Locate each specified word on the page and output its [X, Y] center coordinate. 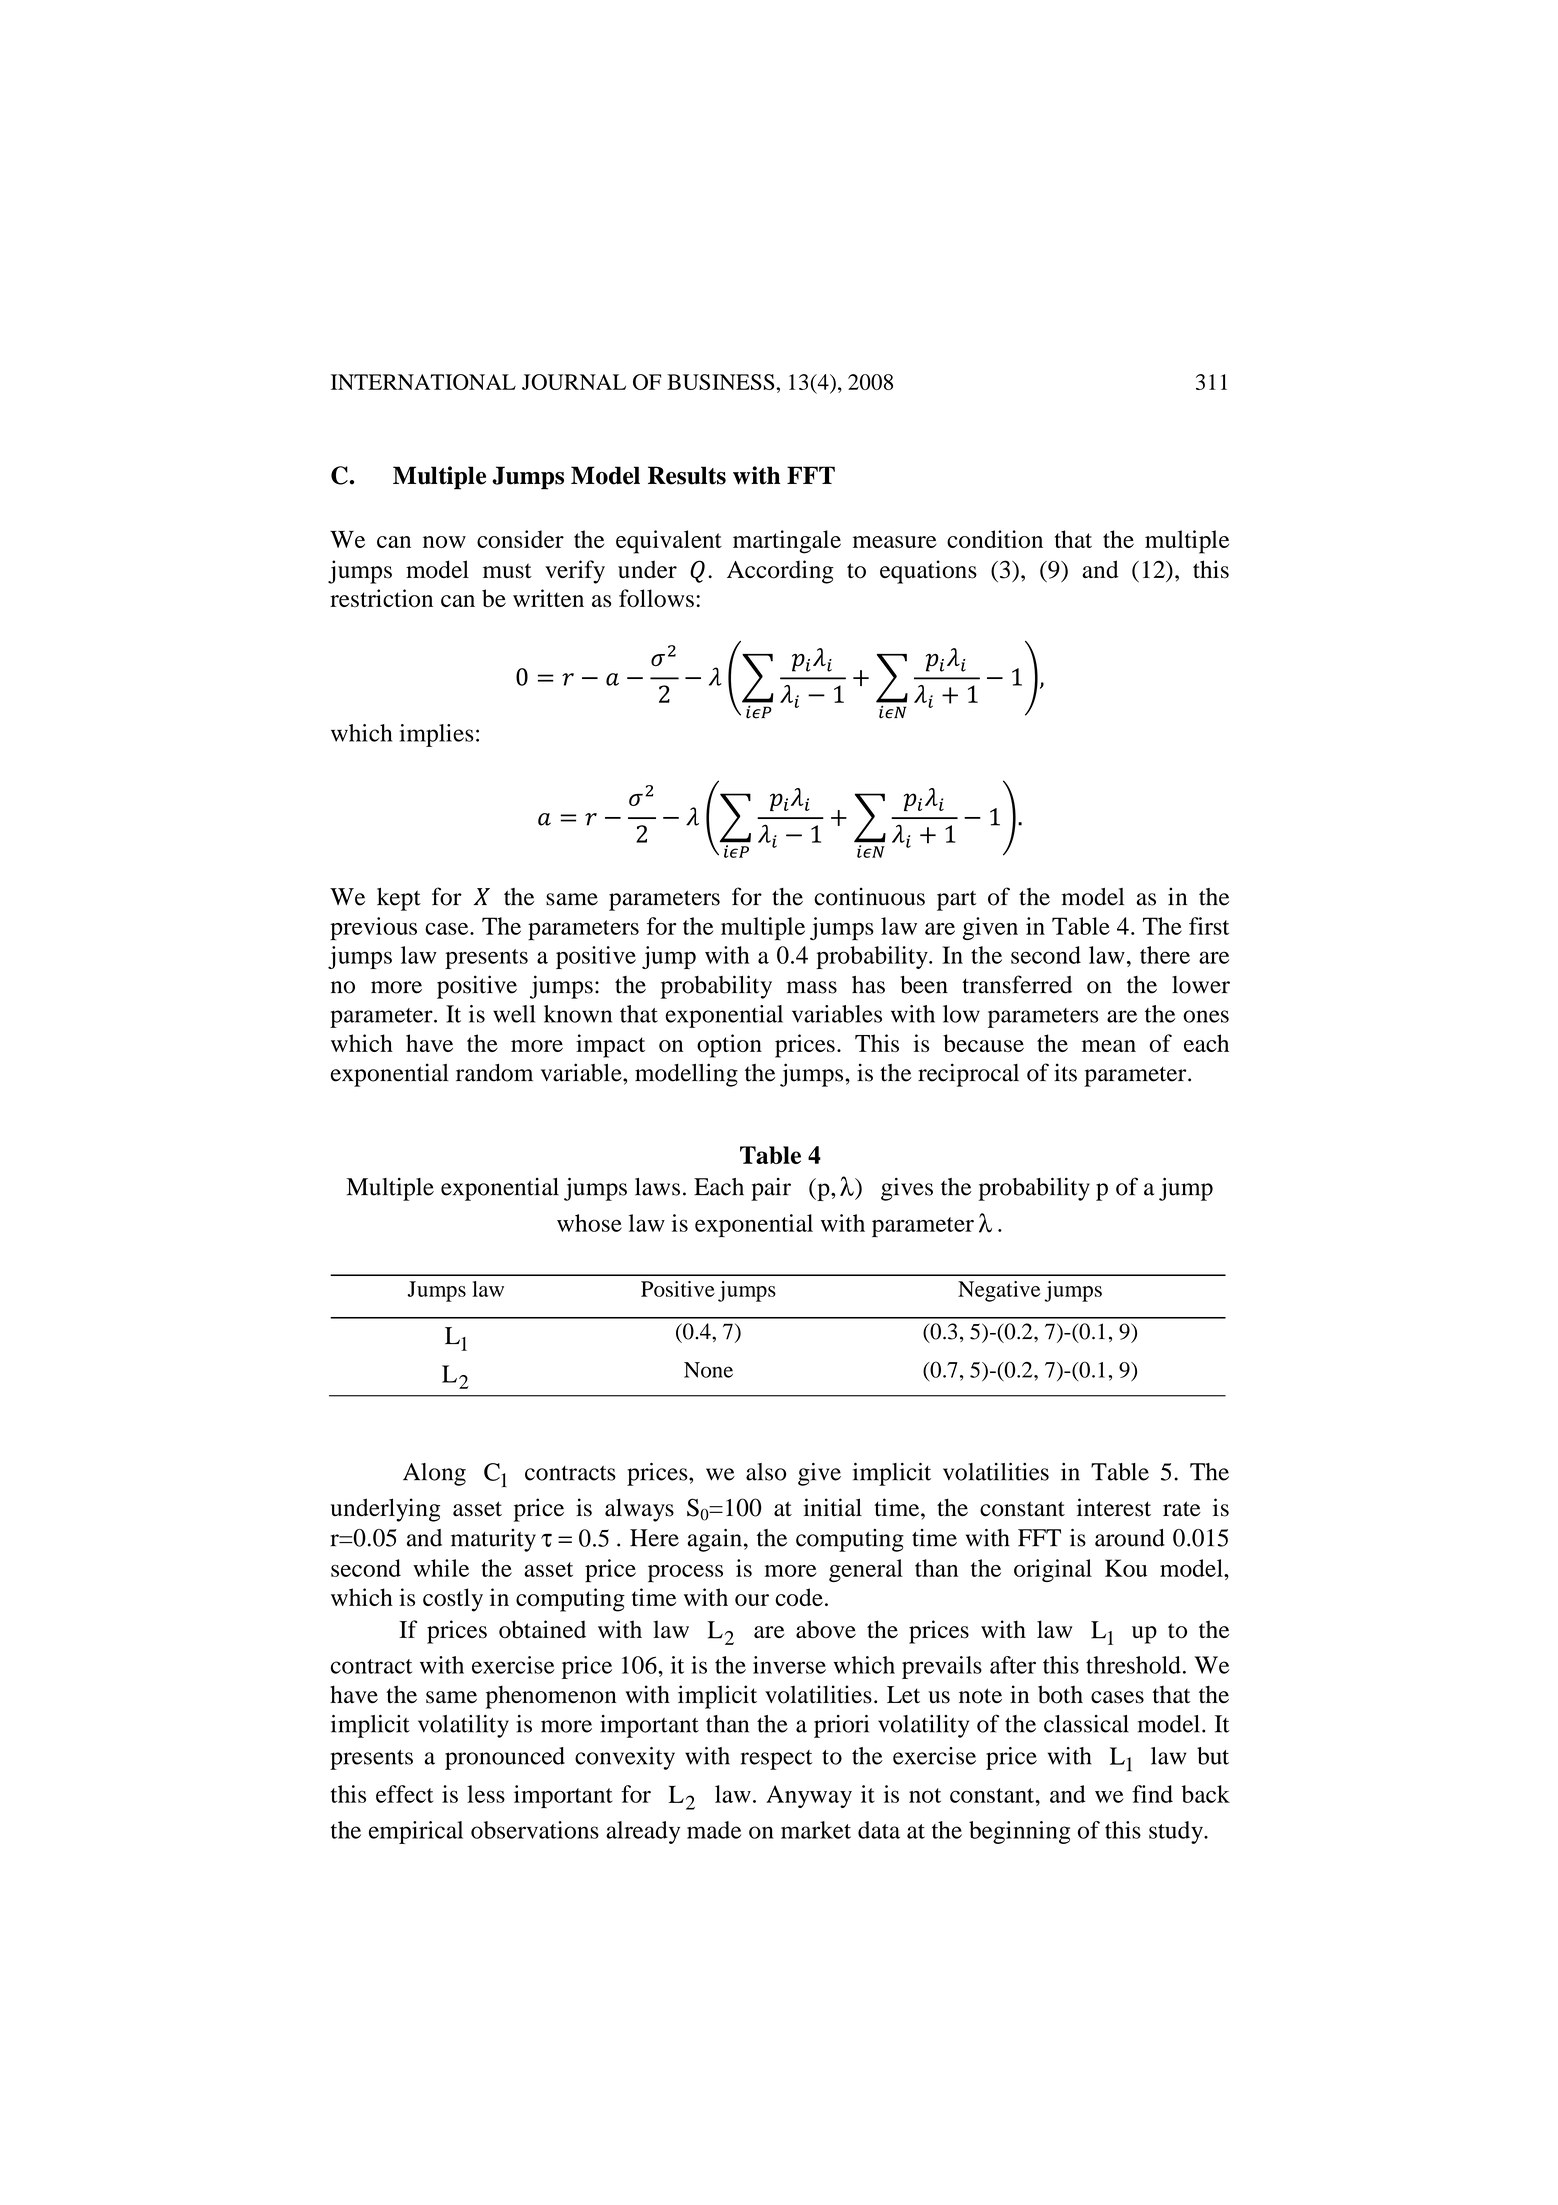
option [729, 1046]
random [494, 1073]
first [1209, 926]
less [486, 1794]
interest [1114, 1507]
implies [437, 735]
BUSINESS [722, 382]
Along [434, 1474]
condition [995, 539]
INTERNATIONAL [423, 382]
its [1065, 1072]
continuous [869, 896]
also [766, 1472]
